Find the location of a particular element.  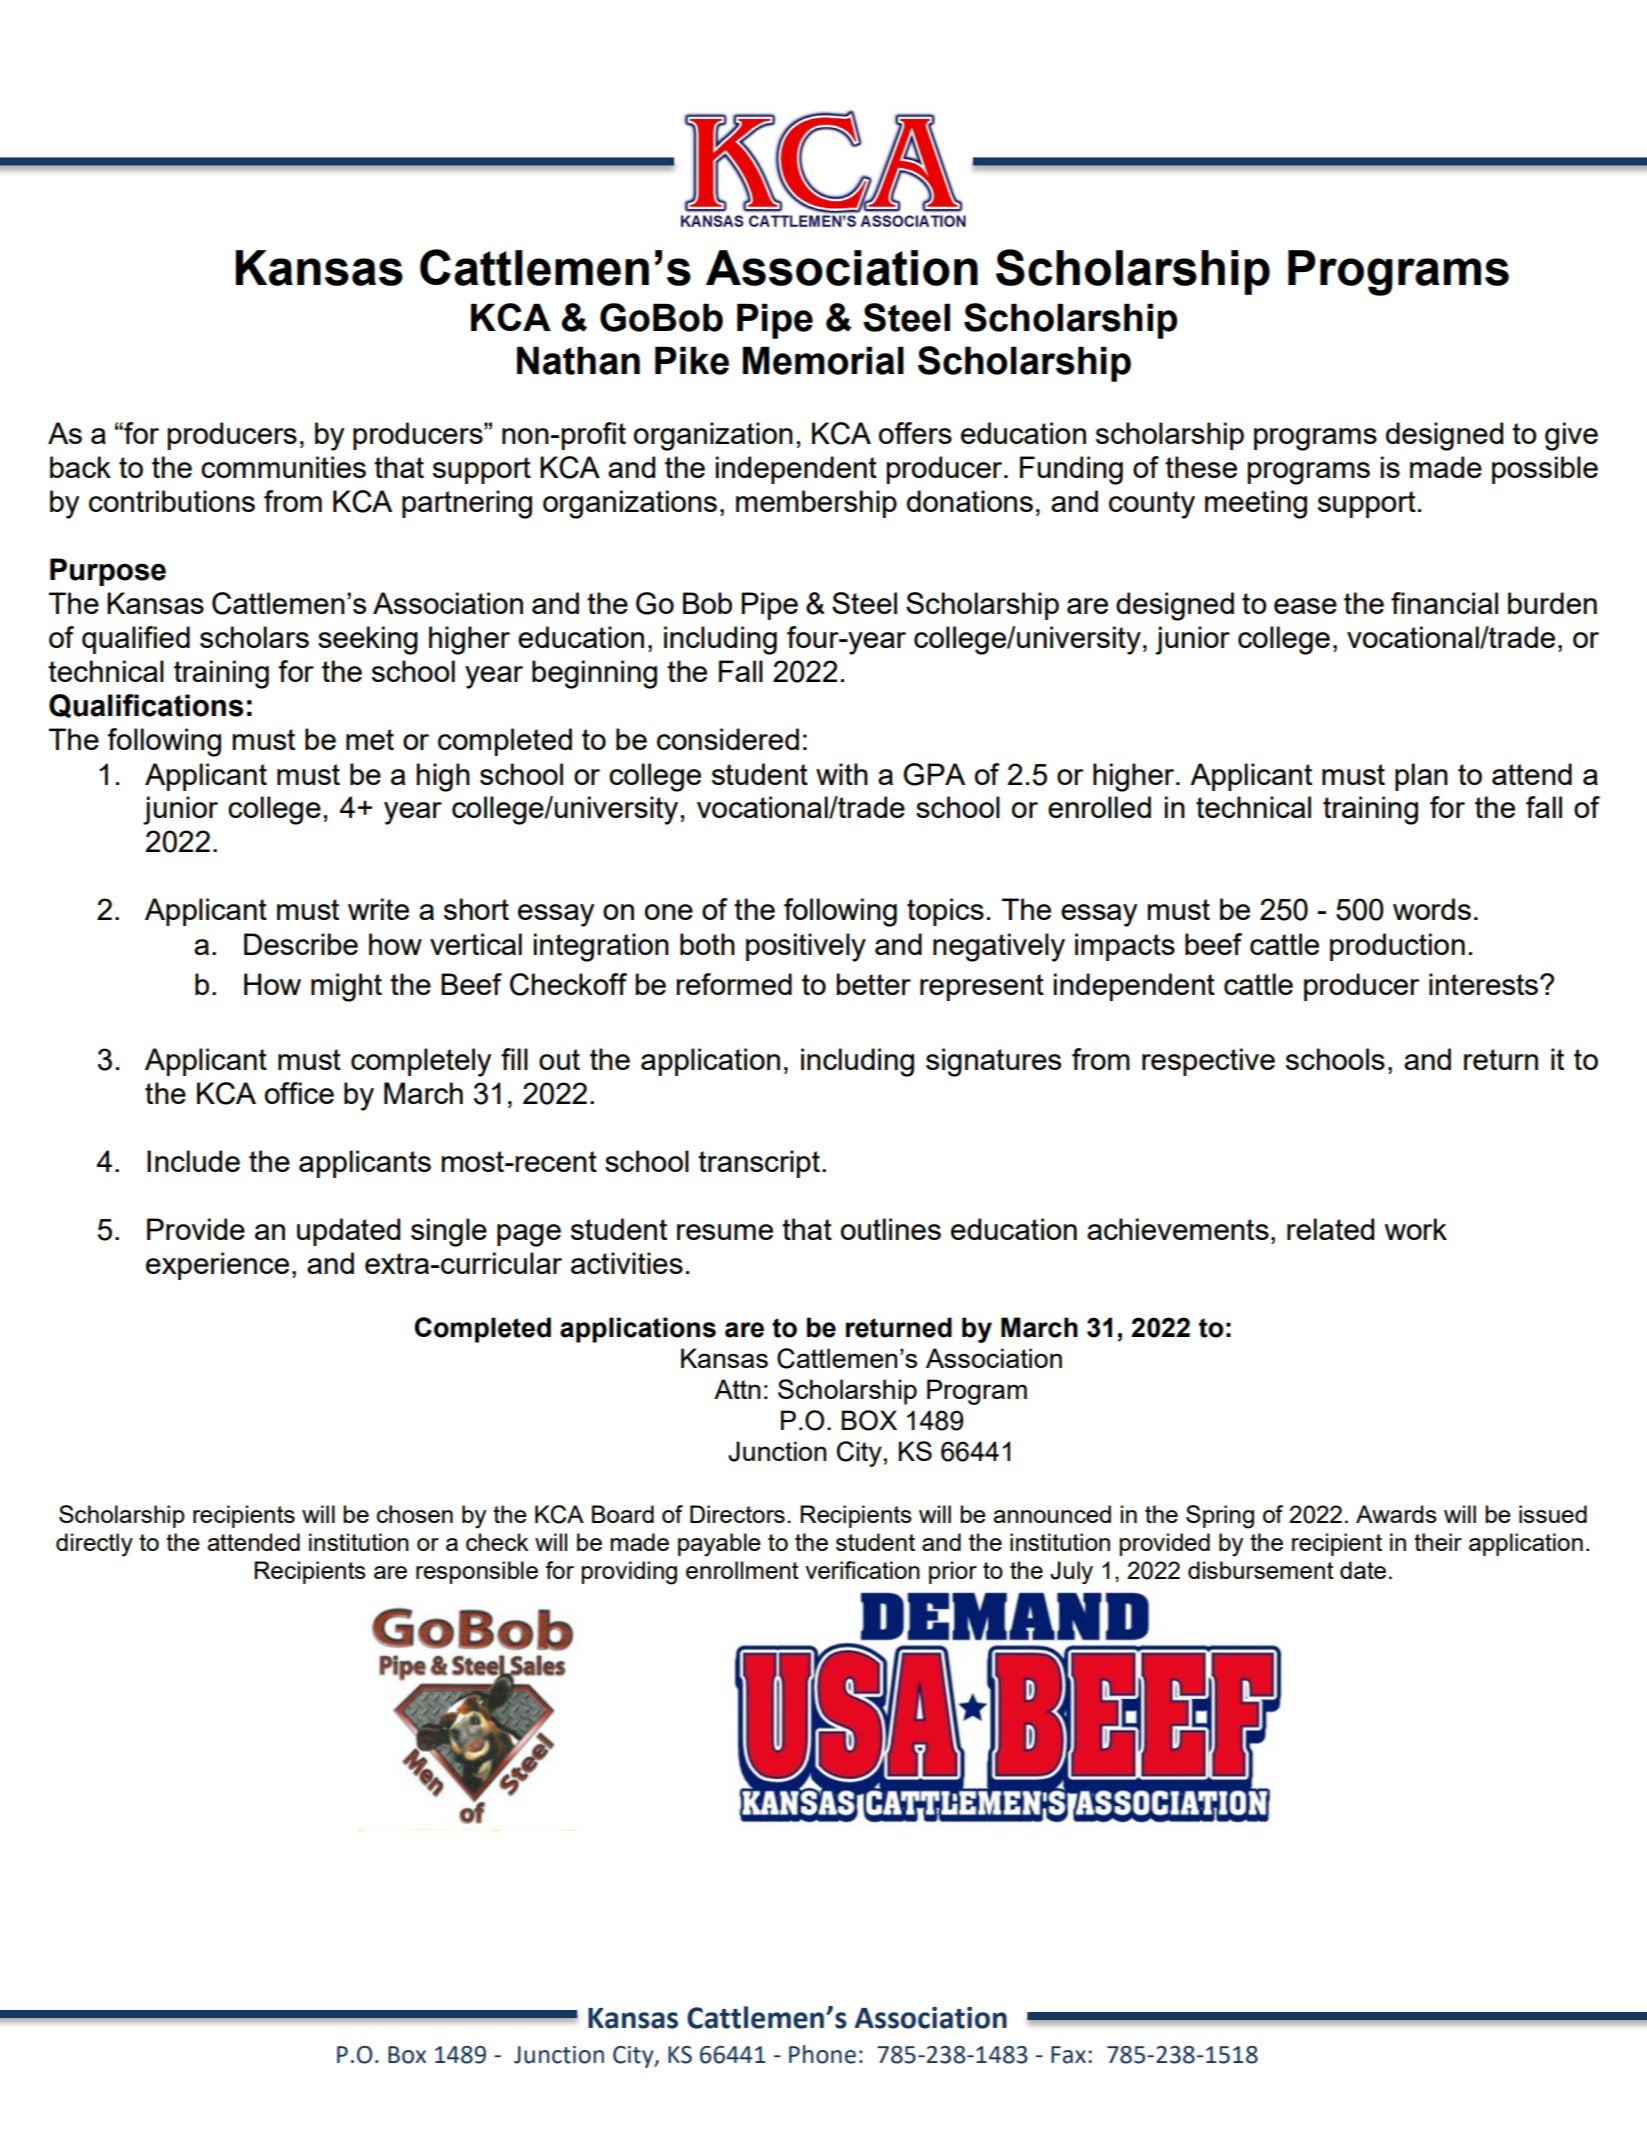

outlines is located at coordinates (891, 1229).
